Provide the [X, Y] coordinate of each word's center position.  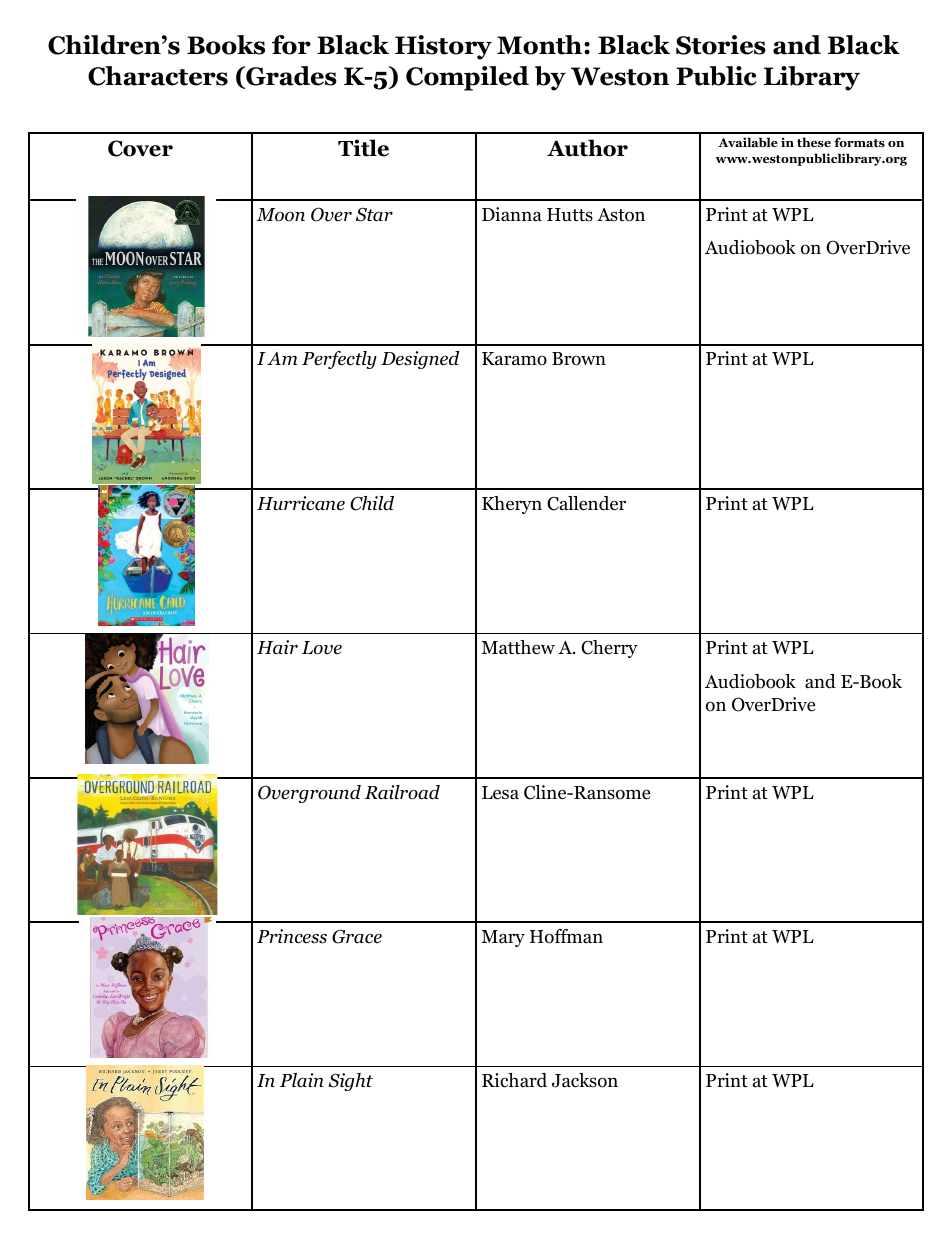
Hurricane [301, 503]
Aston [621, 215]
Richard [514, 1080]
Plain [302, 1080]
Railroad [402, 792]
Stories [721, 45]
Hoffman [566, 936]
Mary [503, 938]
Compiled [467, 78]
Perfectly [339, 360]
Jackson [585, 1080]
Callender [586, 503]
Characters [158, 76]
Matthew [518, 647]
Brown [579, 359]
